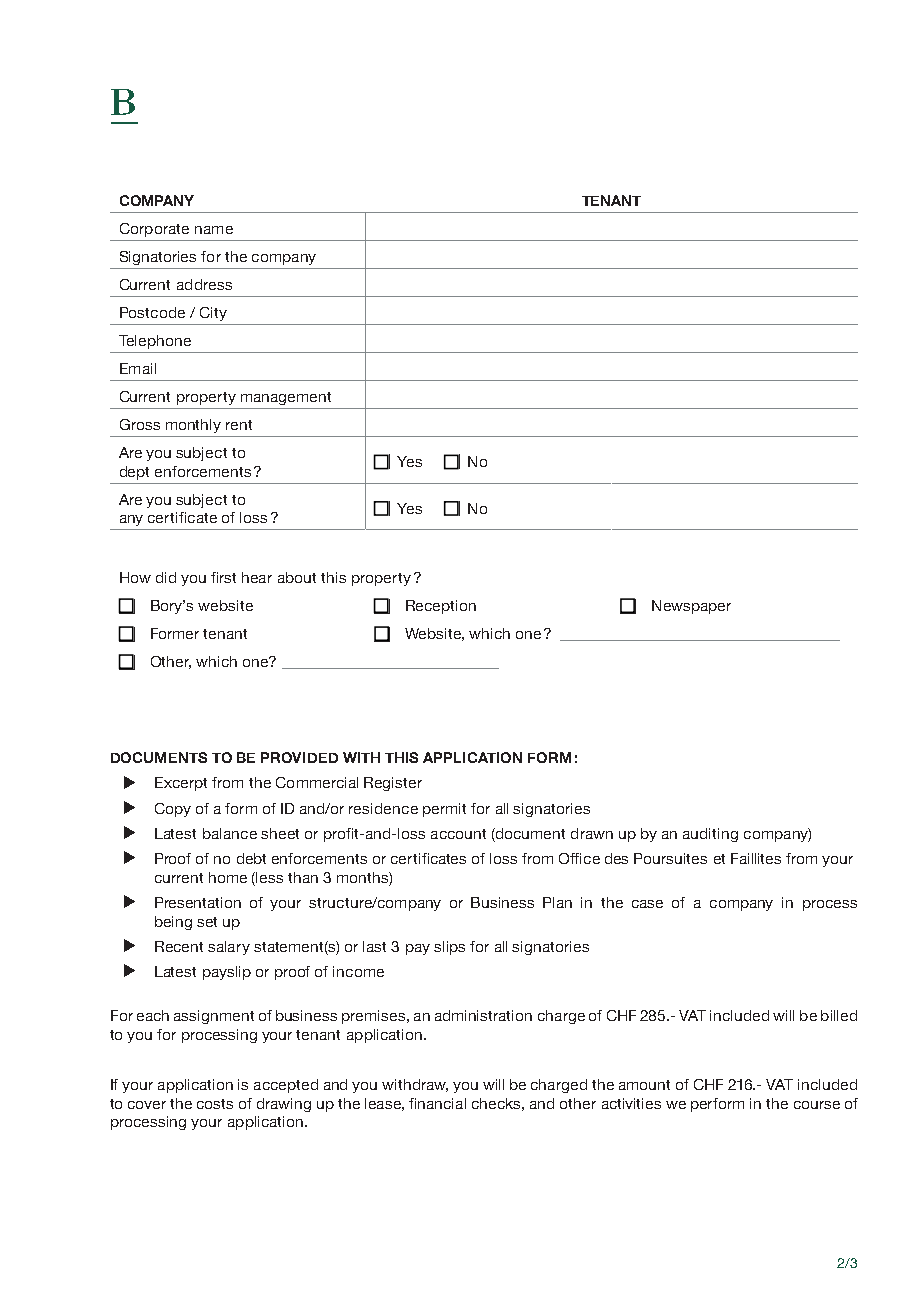  Describe the element at coordinates (286, 398) in the screenshot. I see `management` at that location.
